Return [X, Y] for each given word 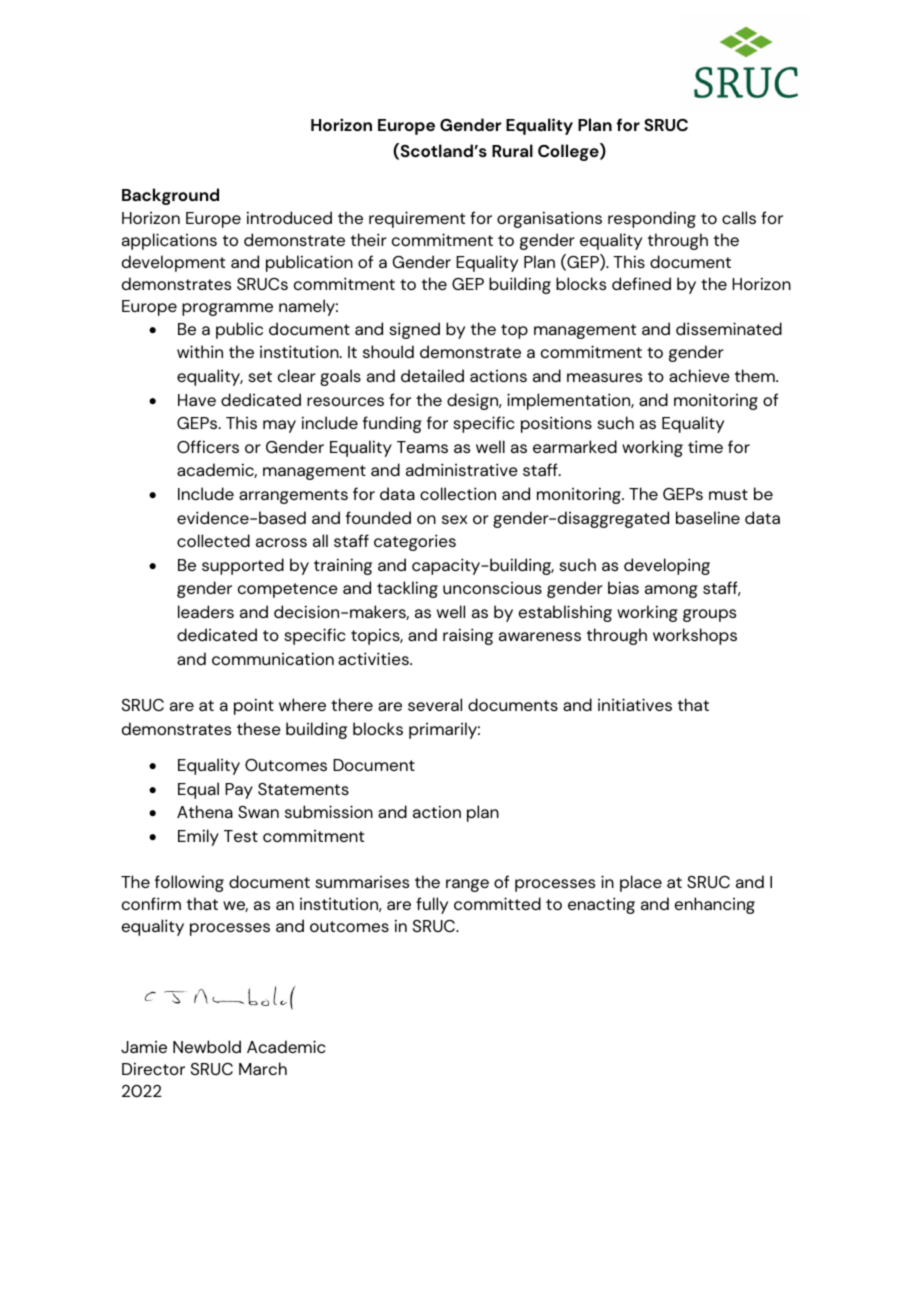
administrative [462, 469]
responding [652, 219]
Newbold [207, 1046]
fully [432, 905]
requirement [417, 219]
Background [170, 196]
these [259, 728]
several [435, 704]
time [705, 446]
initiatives [635, 704]
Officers [208, 446]
